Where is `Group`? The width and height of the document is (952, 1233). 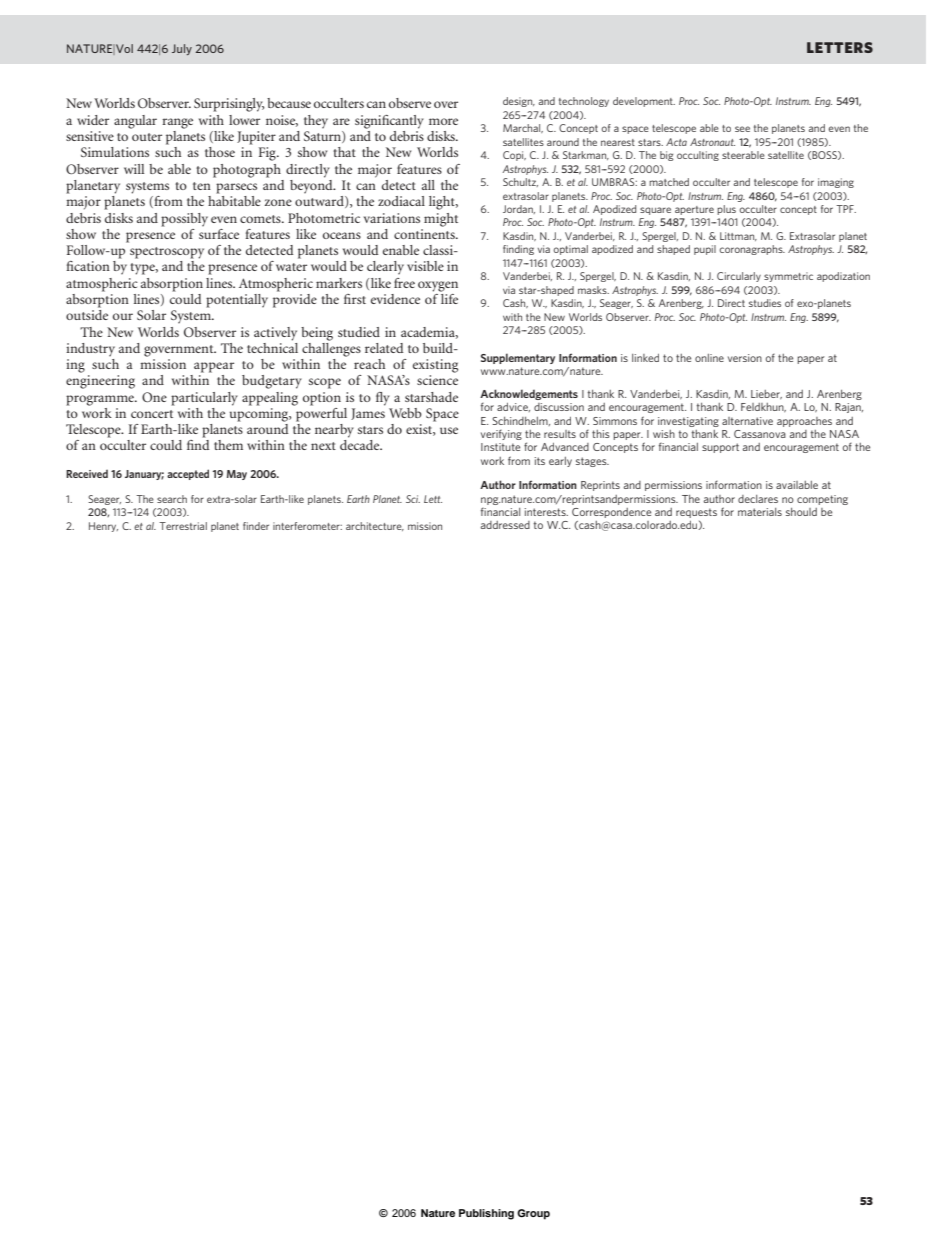
Group is located at coordinates (533, 1214).
